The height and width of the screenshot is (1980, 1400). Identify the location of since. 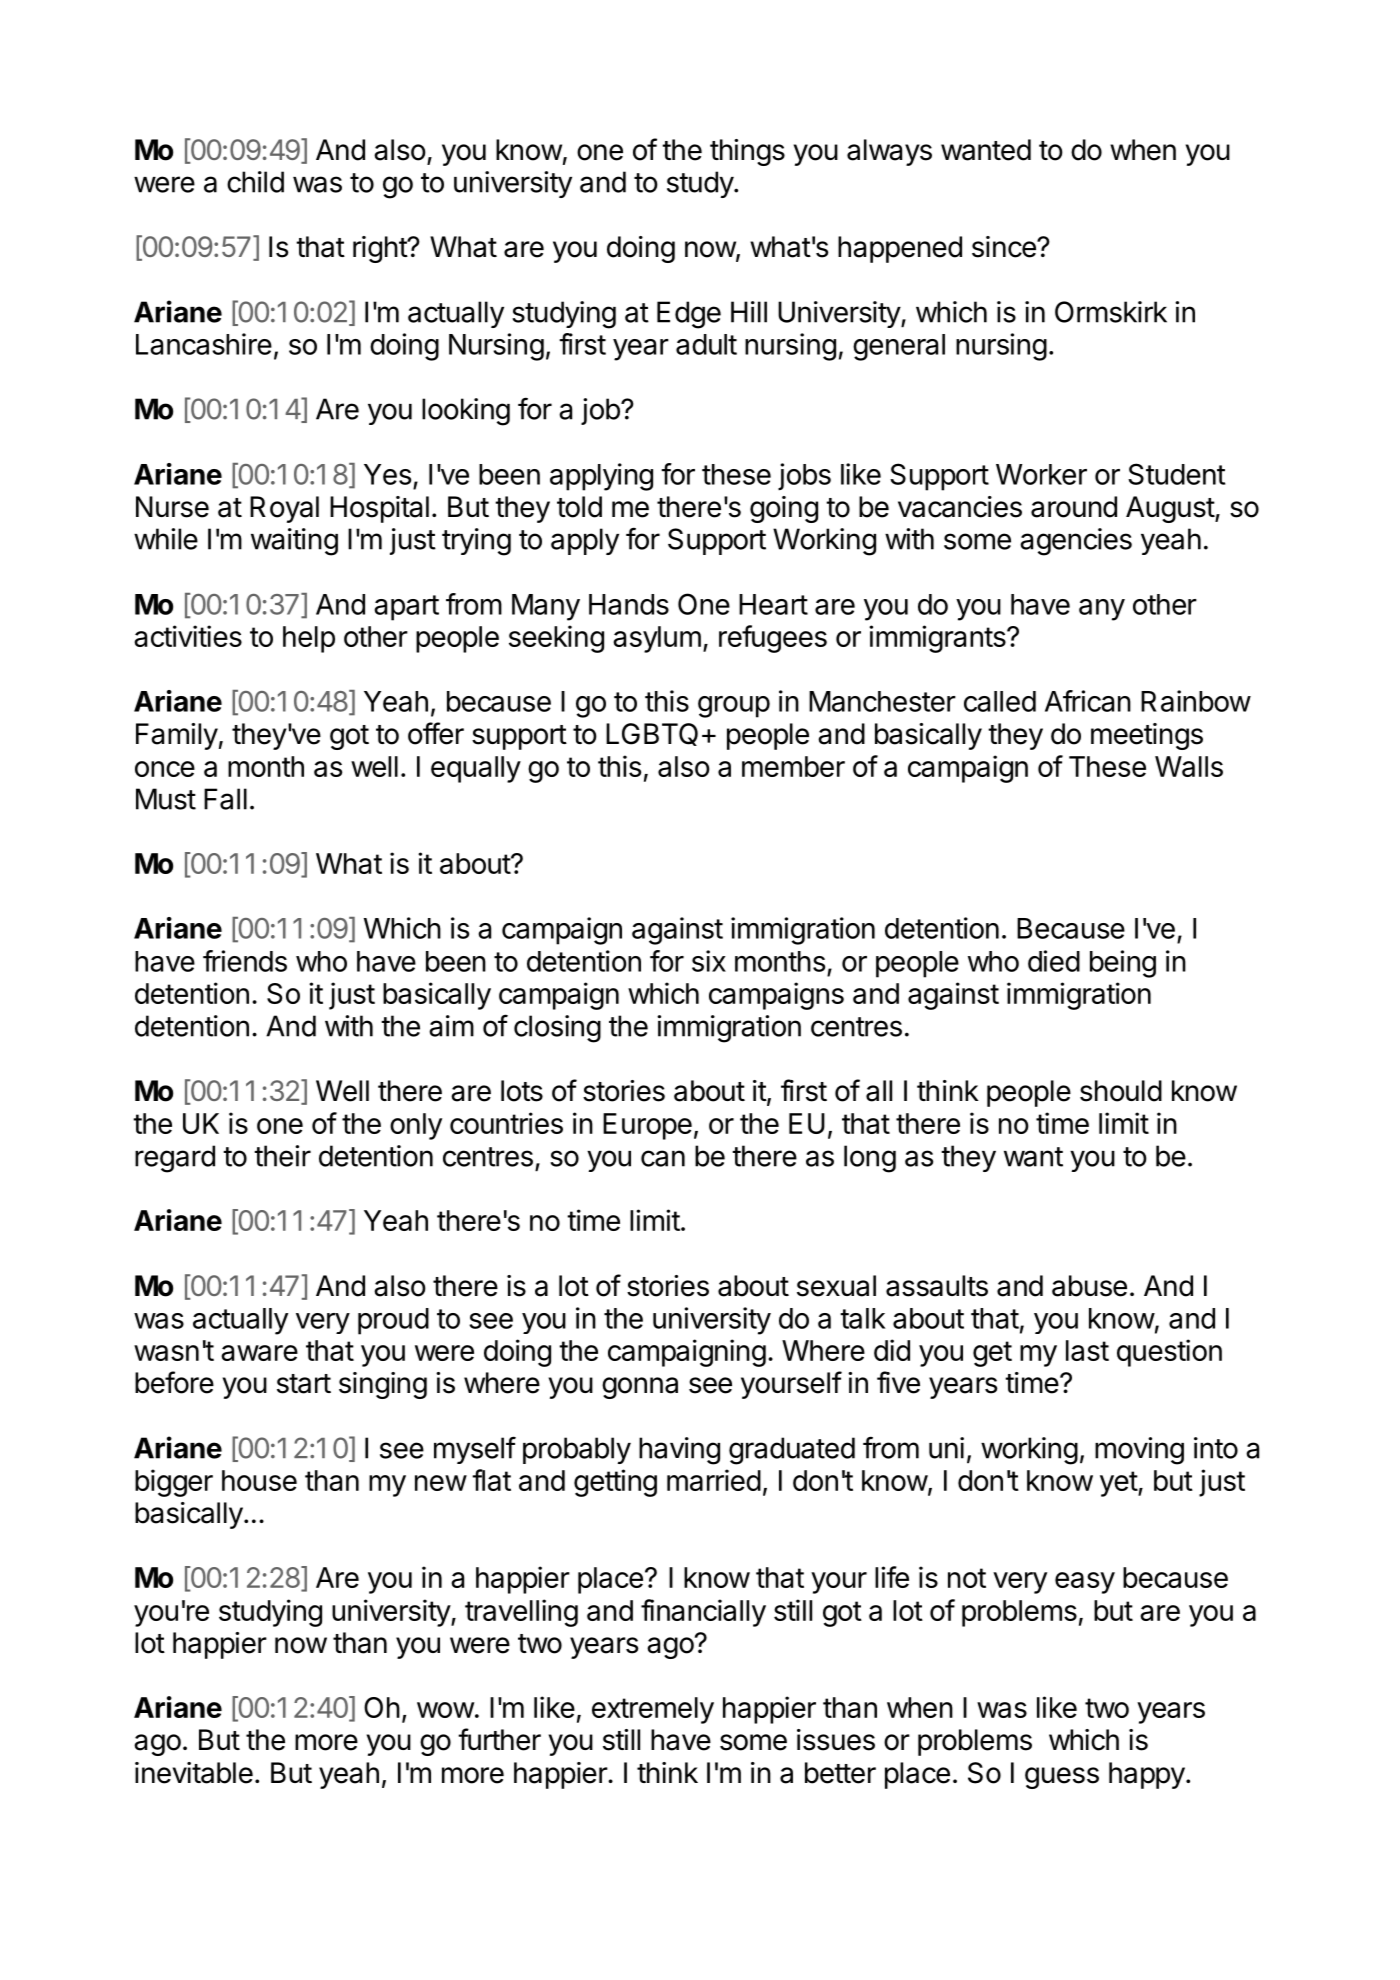
(1005, 247).
